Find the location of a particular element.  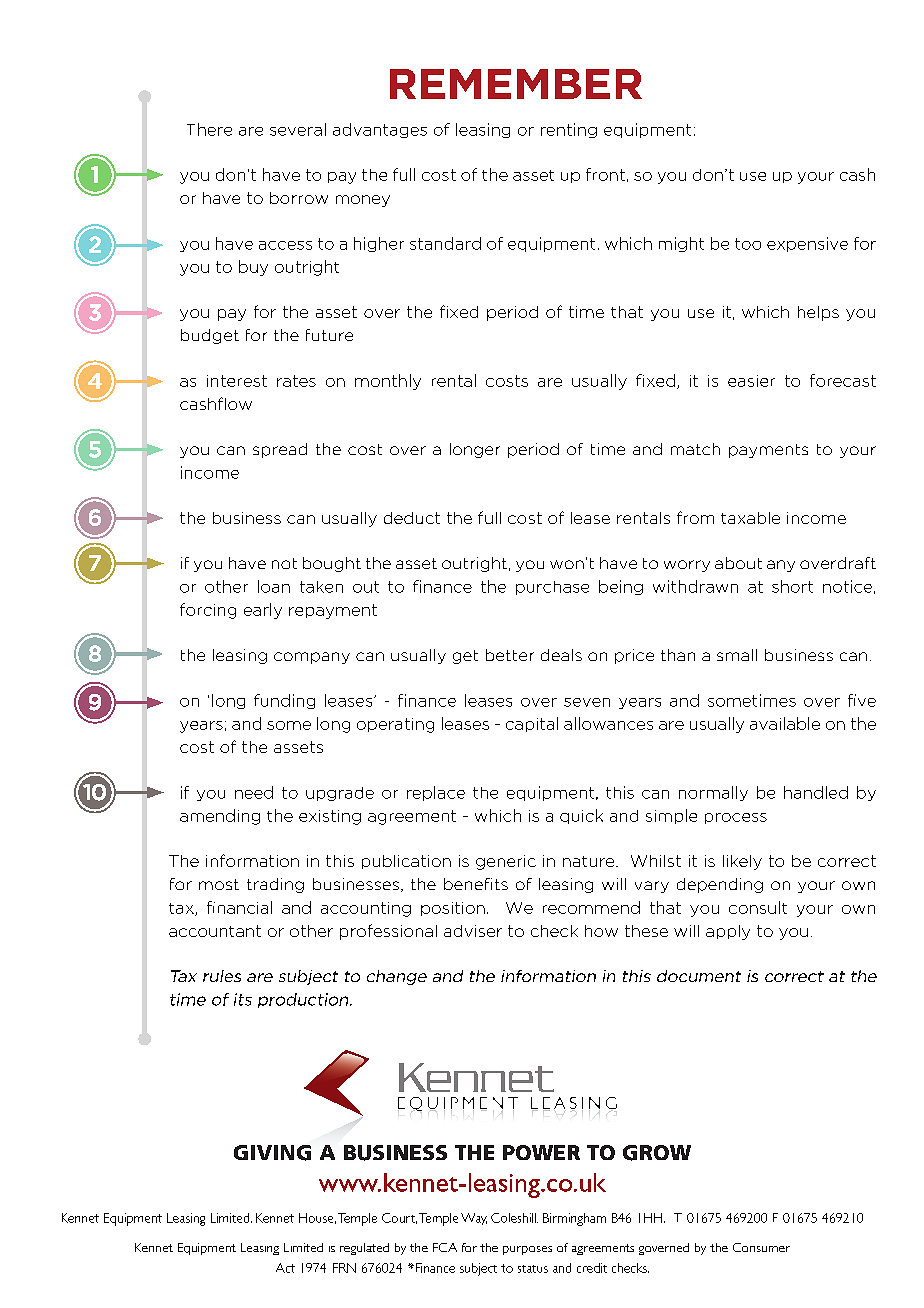

funding is located at coordinates (284, 701).
